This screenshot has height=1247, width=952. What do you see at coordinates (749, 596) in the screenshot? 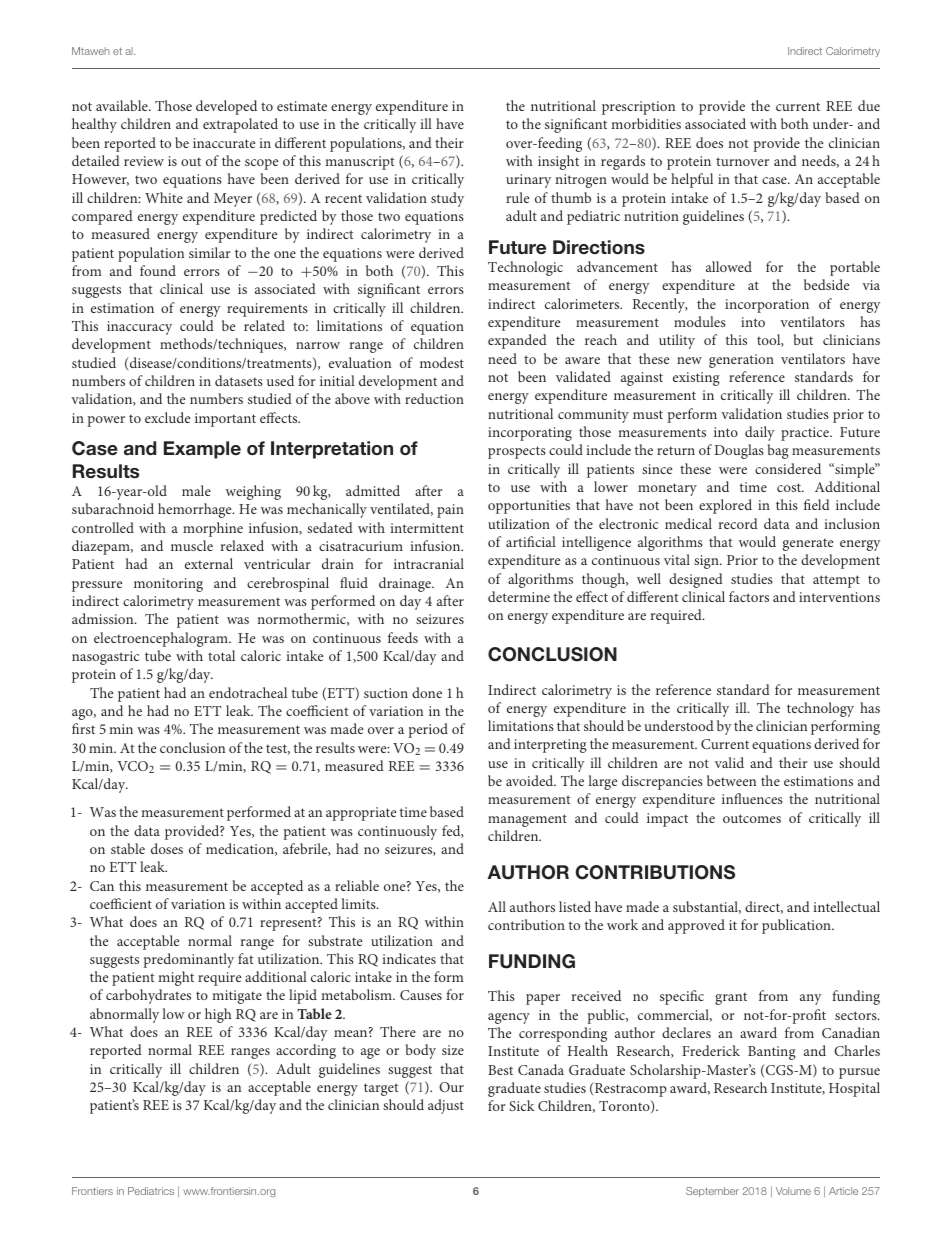
I see `factors` at bounding box center [749, 596].
